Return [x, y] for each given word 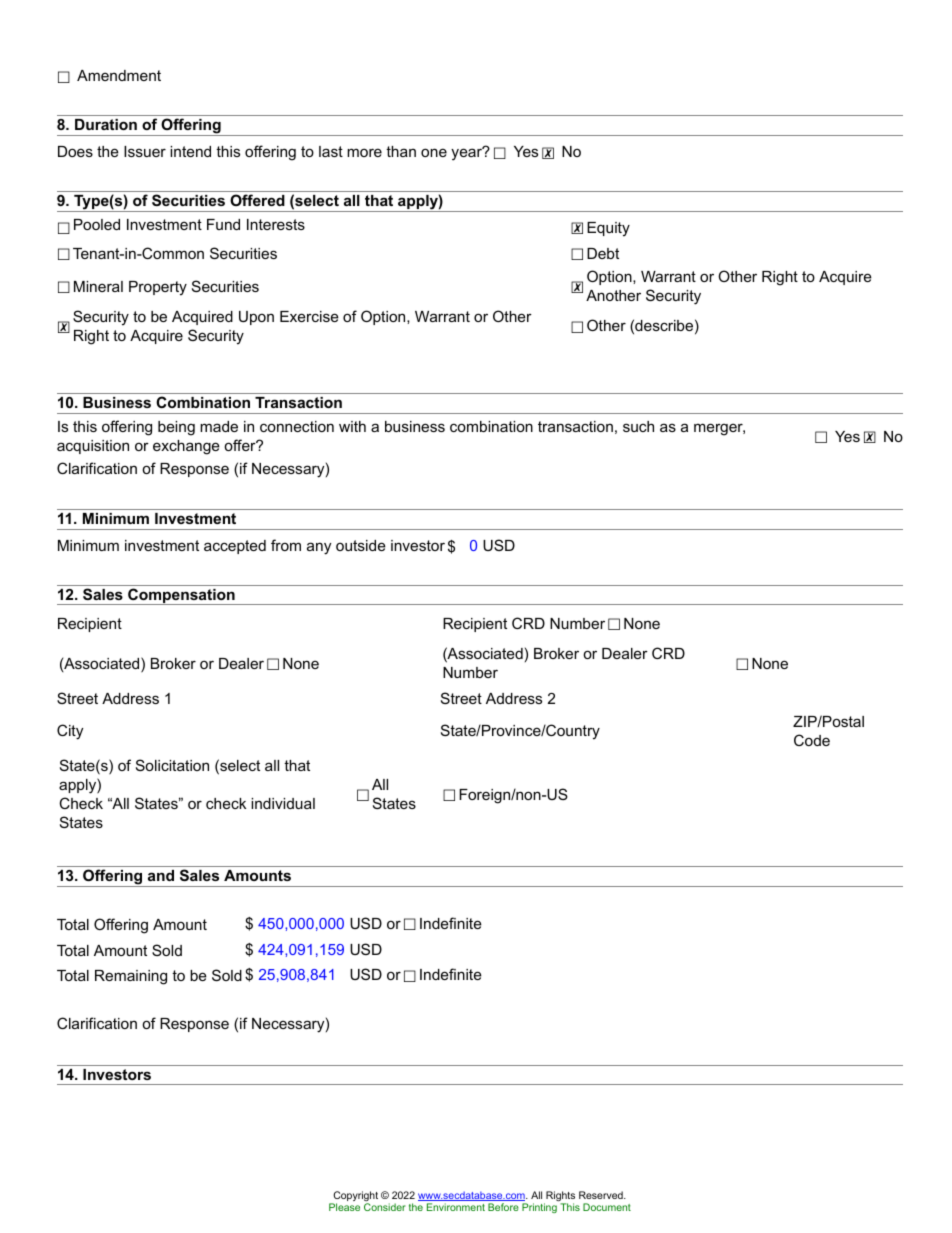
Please [344, 1207]
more [364, 152]
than [401, 151]
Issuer [145, 151]
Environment [456, 1207]
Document [607, 1207]
